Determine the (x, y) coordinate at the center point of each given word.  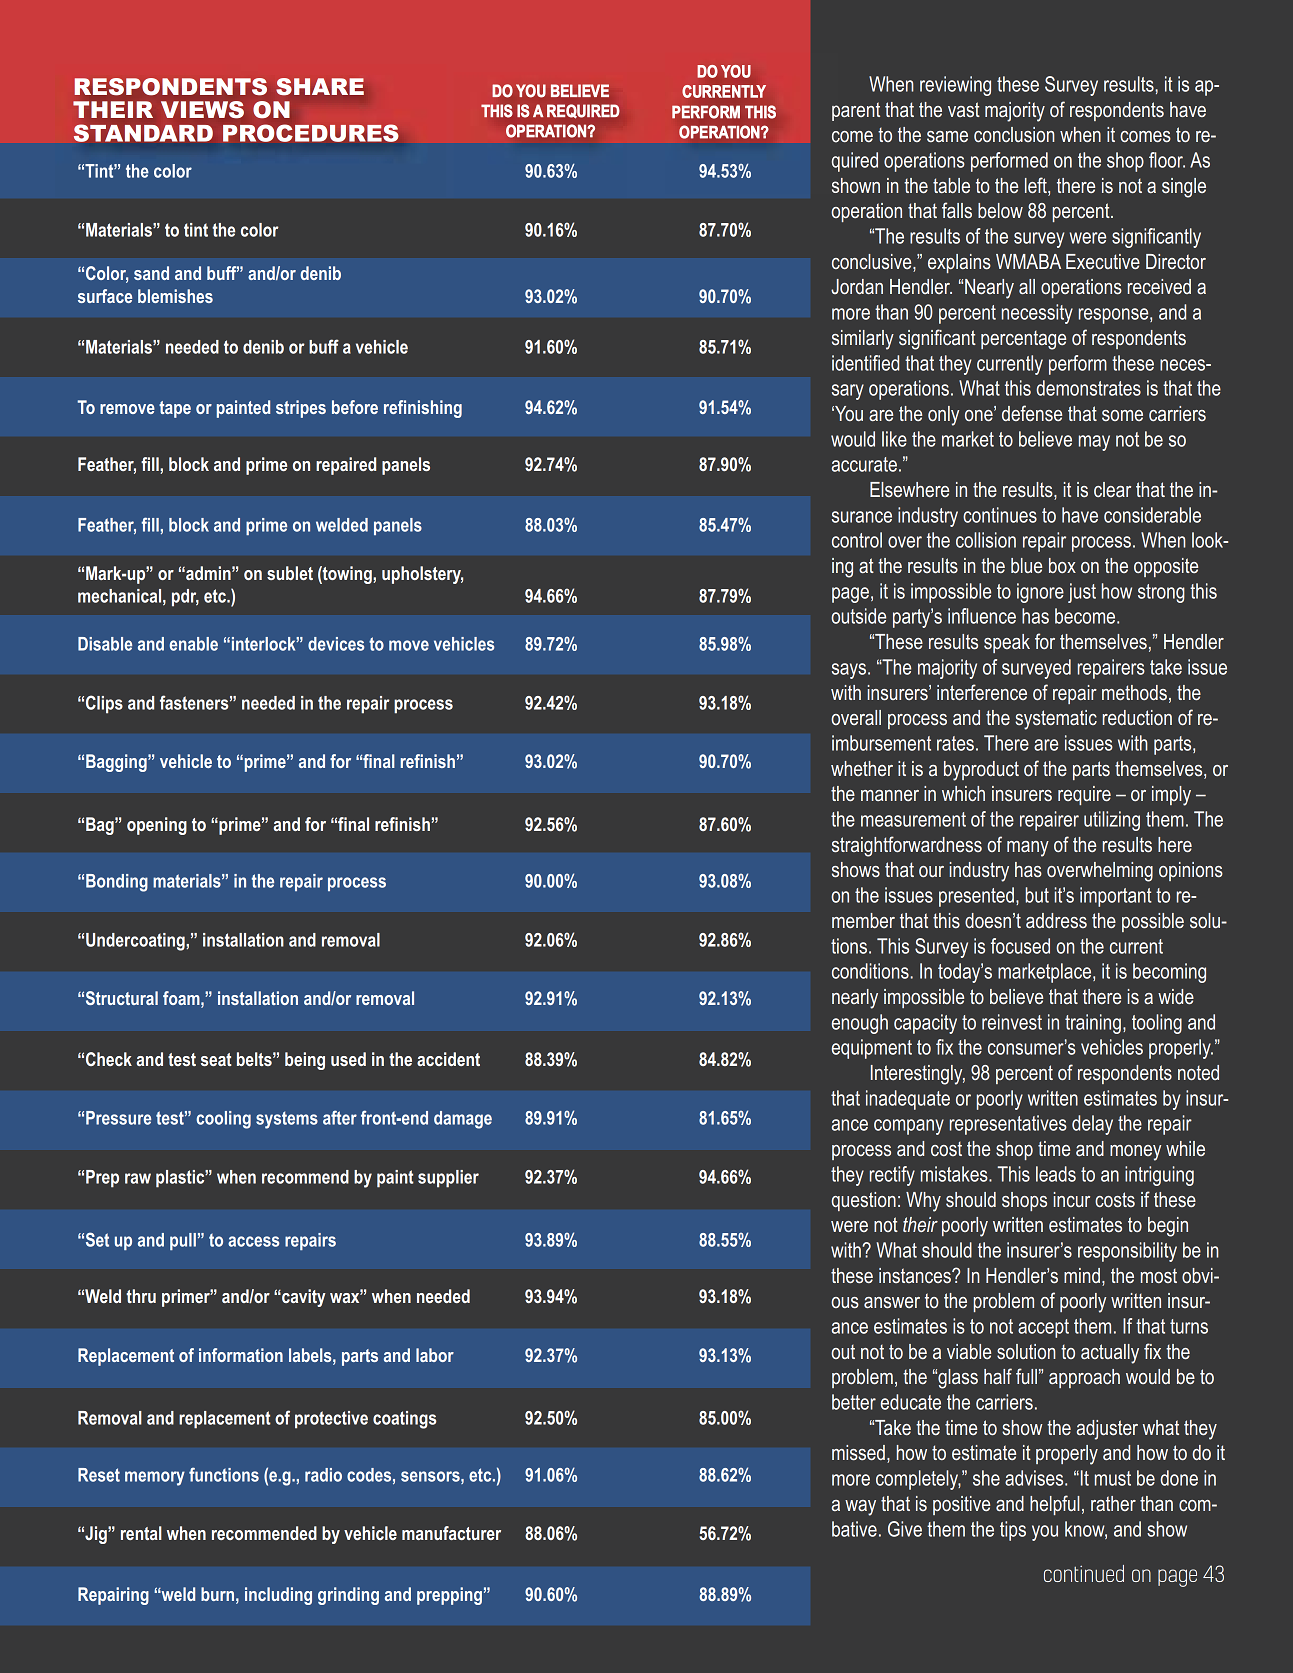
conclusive (873, 263)
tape (175, 409)
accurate (864, 464)
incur (1072, 1199)
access (253, 1241)
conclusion (1014, 134)
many (1028, 849)
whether (862, 768)
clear (1112, 489)
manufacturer (451, 1533)
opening (157, 826)
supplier (448, 1179)
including (278, 1596)
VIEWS (202, 110)
